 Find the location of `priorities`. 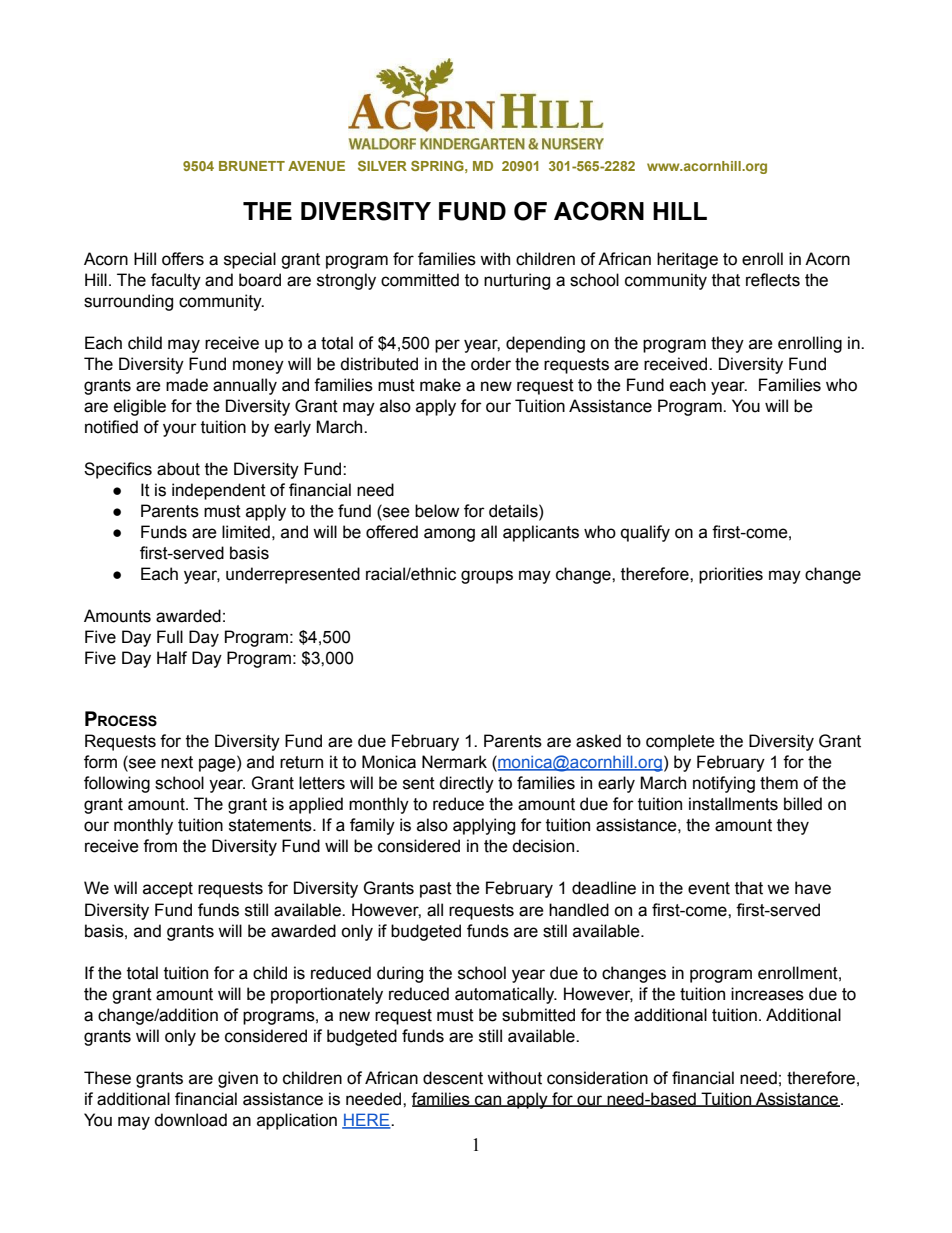

priorities is located at coordinates (731, 575).
